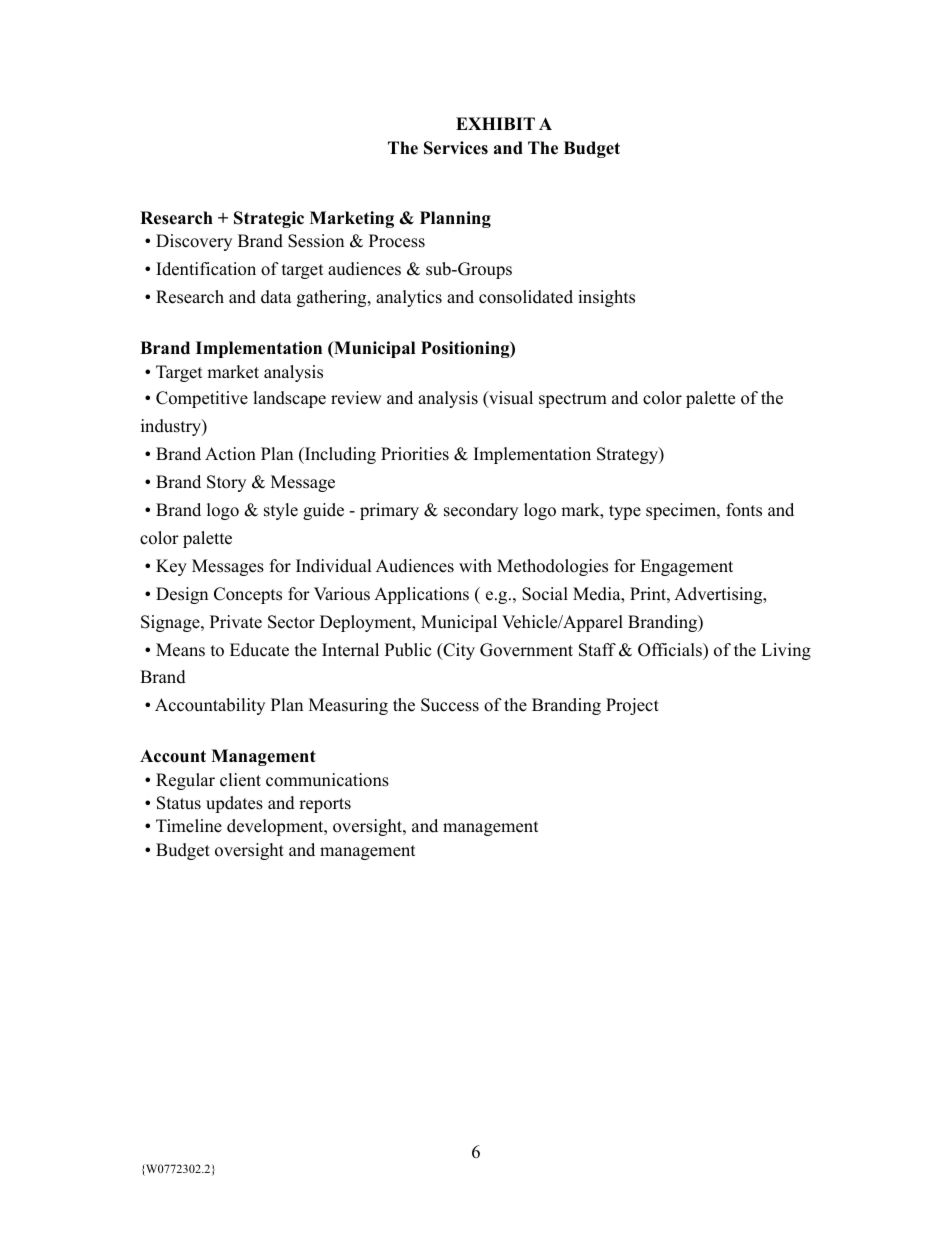 The image size is (952, 1233). What do you see at coordinates (526, 297) in the screenshot?
I see `consolidated` at bounding box center [526, 297].
